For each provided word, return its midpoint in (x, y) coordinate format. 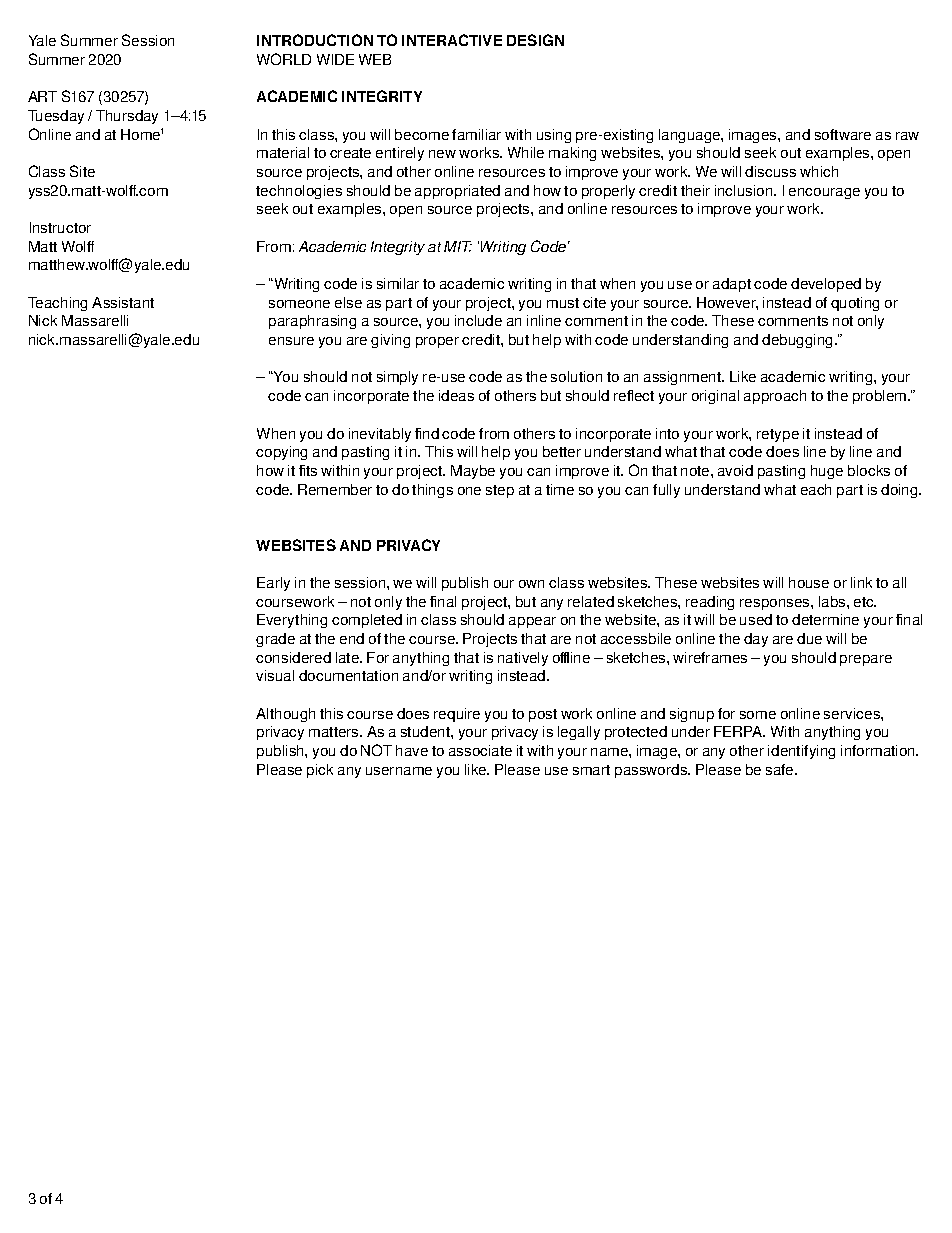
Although (285, 715)
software (843, 134)
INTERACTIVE (452, 40)
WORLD (284, 59)
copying (281, 453)
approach (775, 397)
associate (480, 750)
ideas (456, 395)
